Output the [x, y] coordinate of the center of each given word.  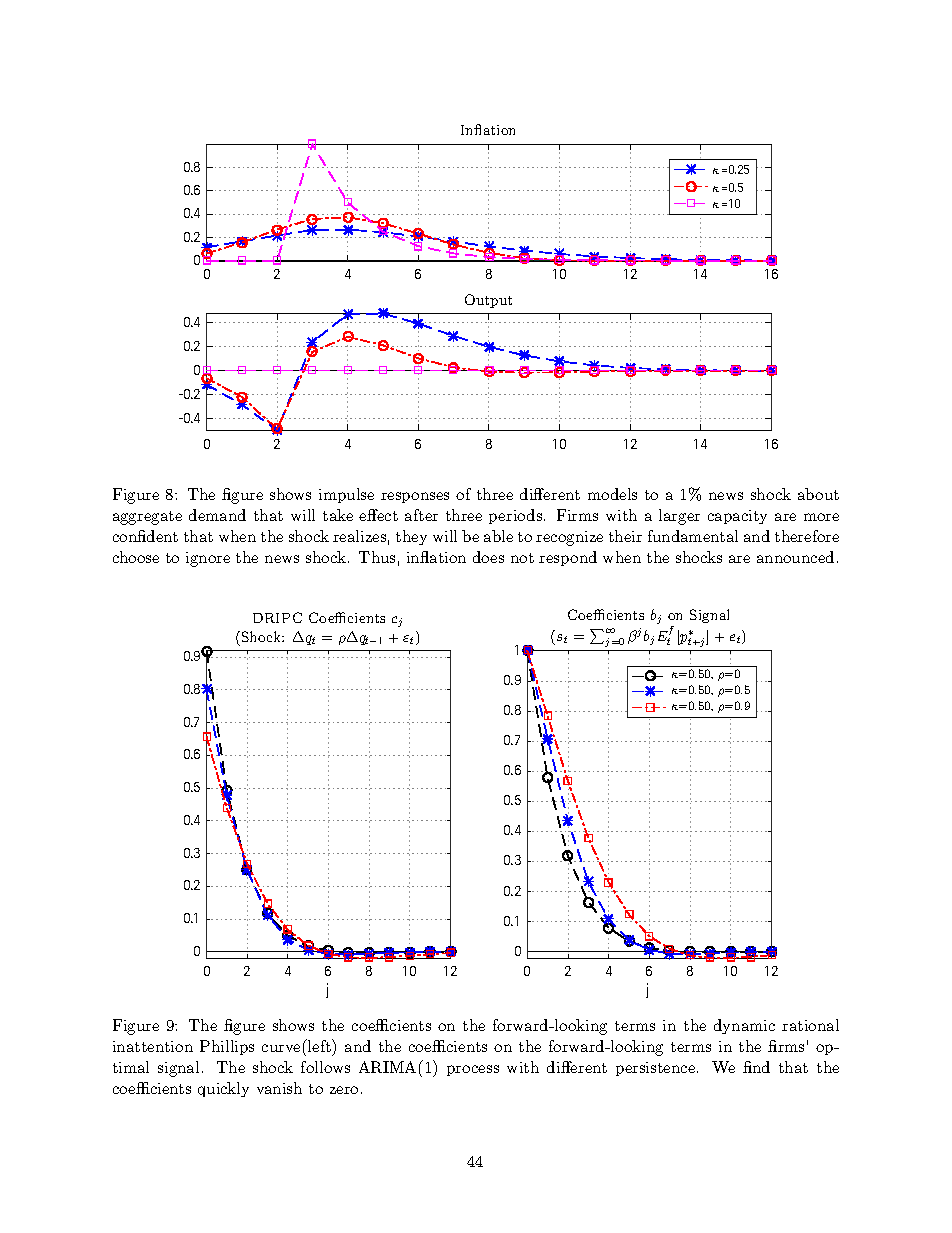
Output [488, 301]
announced [795, 557]
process [473, 1070]
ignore [208, 559]
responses [415, 497]
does [488, 557]
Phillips [227, 1047]
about [818, 494]
